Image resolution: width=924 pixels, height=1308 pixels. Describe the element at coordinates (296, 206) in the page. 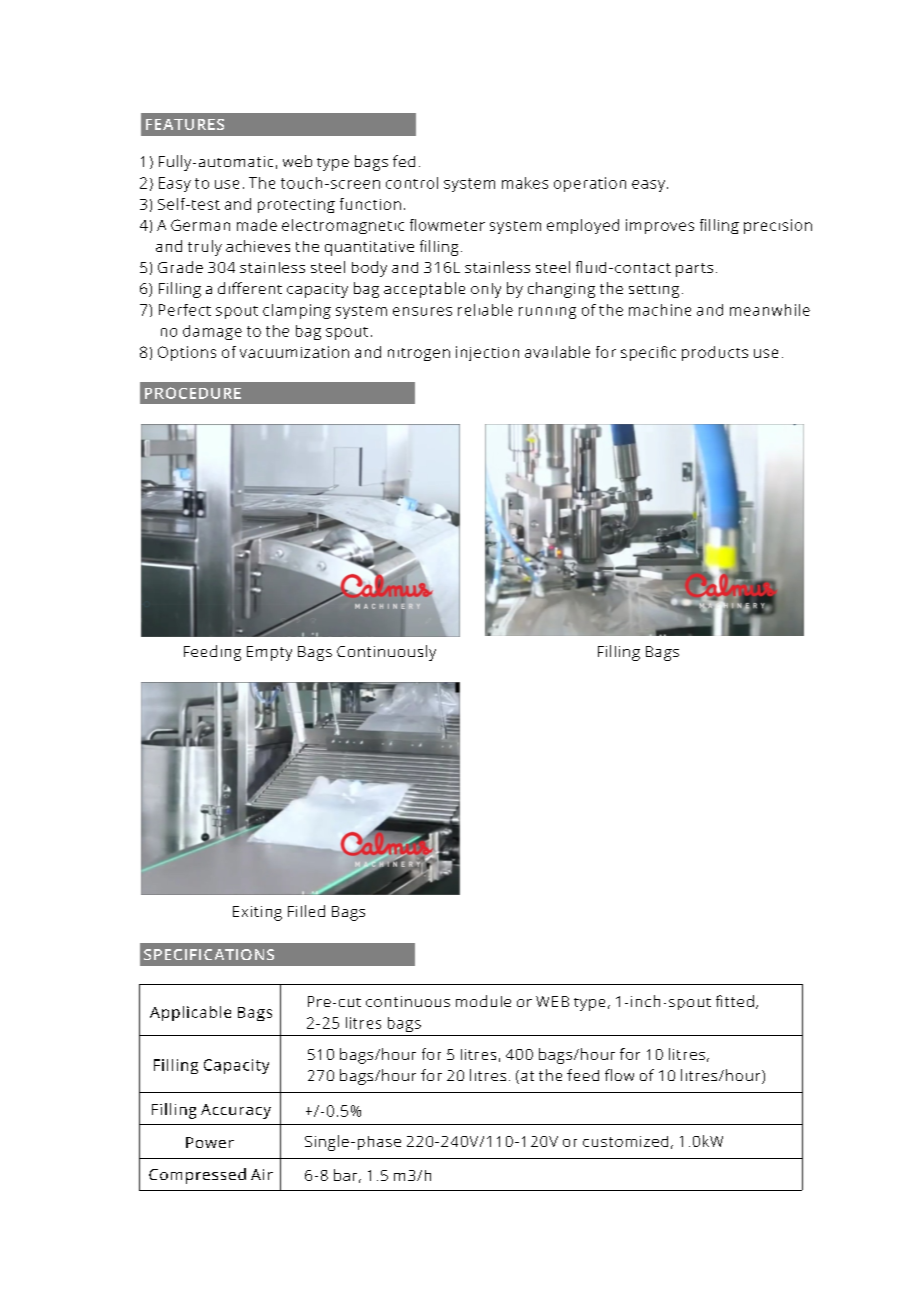

I see `protecting` at that location.
